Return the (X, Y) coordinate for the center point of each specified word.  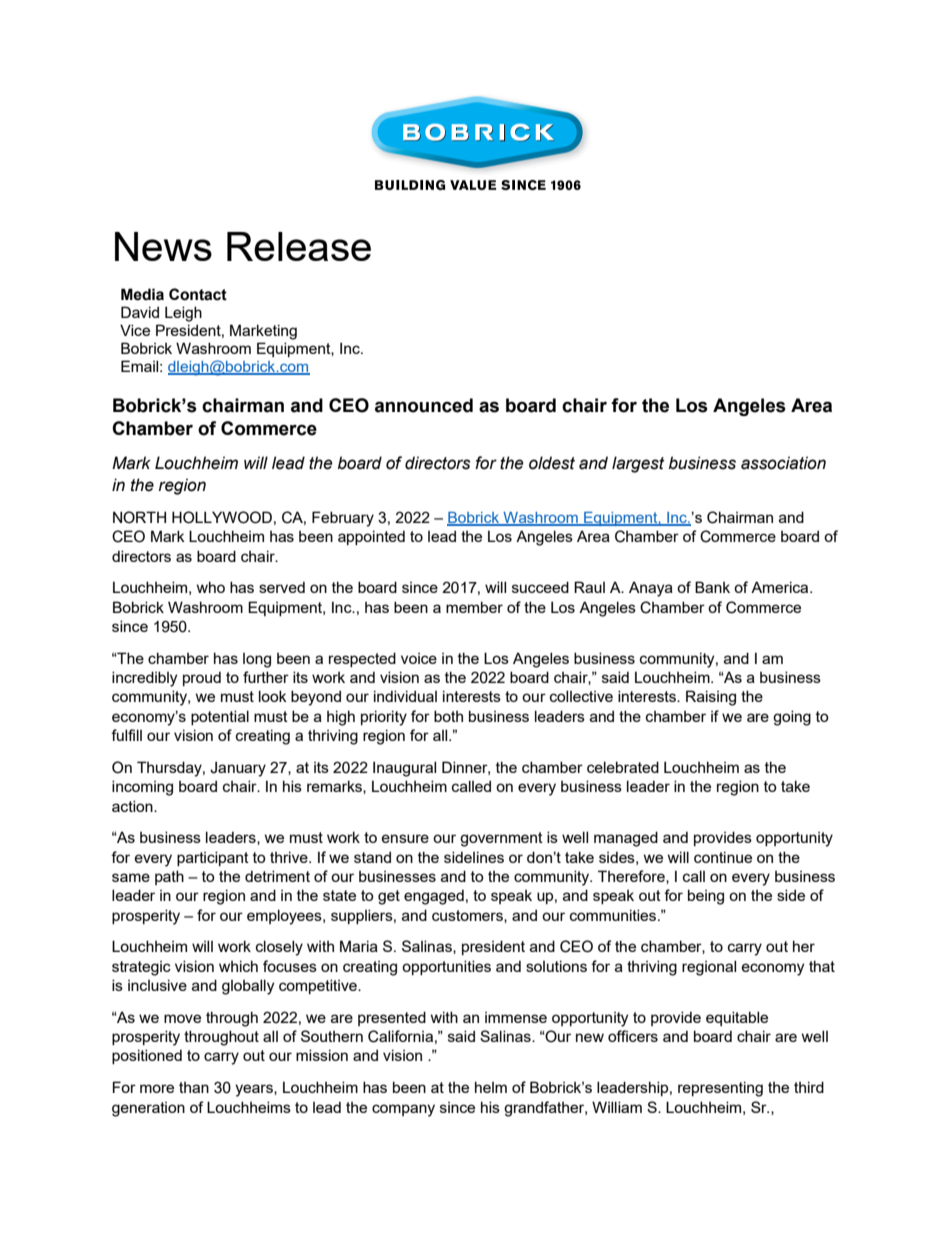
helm (491, 1087)
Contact (198, 294)
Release (299, 246)
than (194, 1087)
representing (720, 1089)
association (783, 463)
